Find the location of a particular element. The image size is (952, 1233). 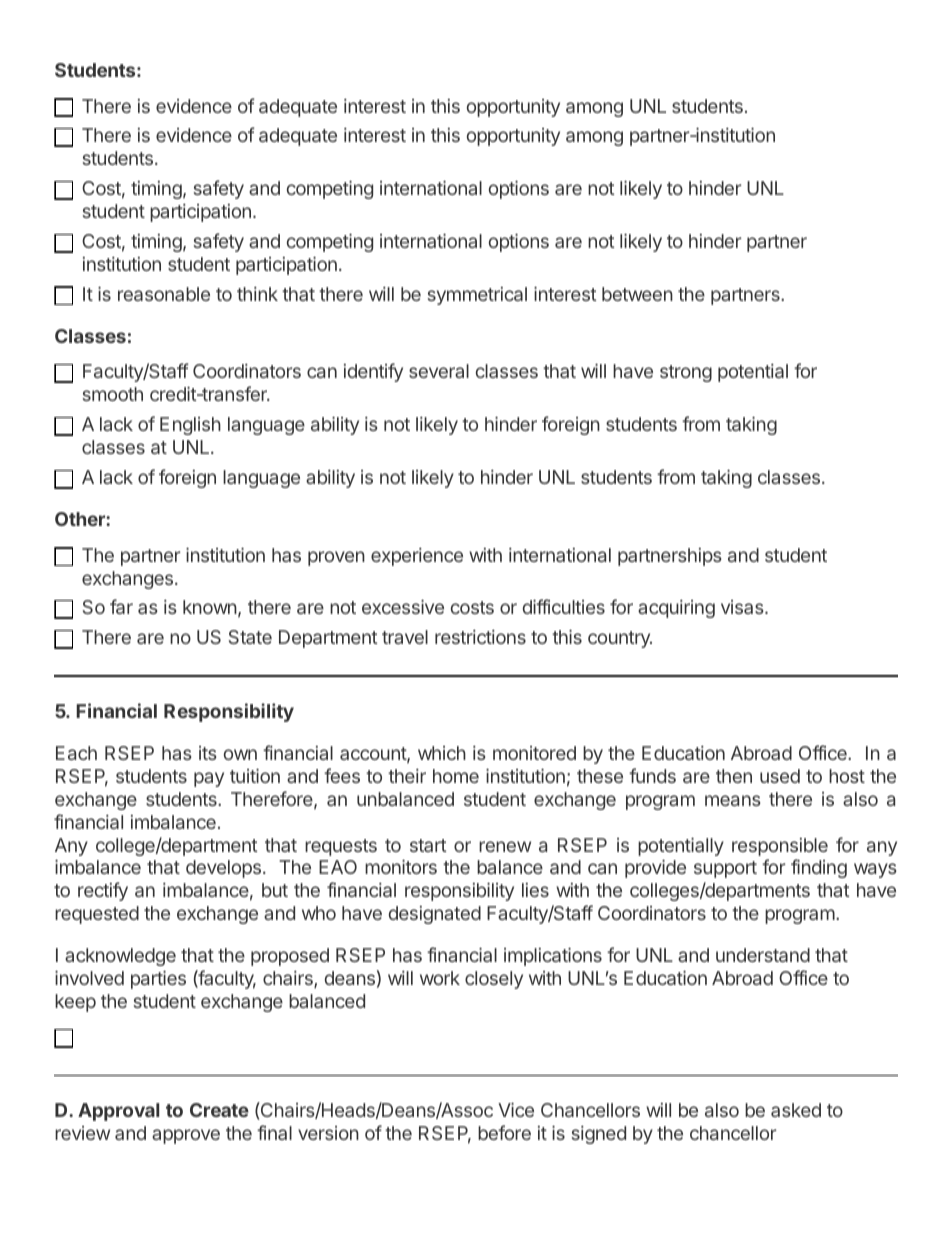

Vice is located at coordinates (516, 1110).
